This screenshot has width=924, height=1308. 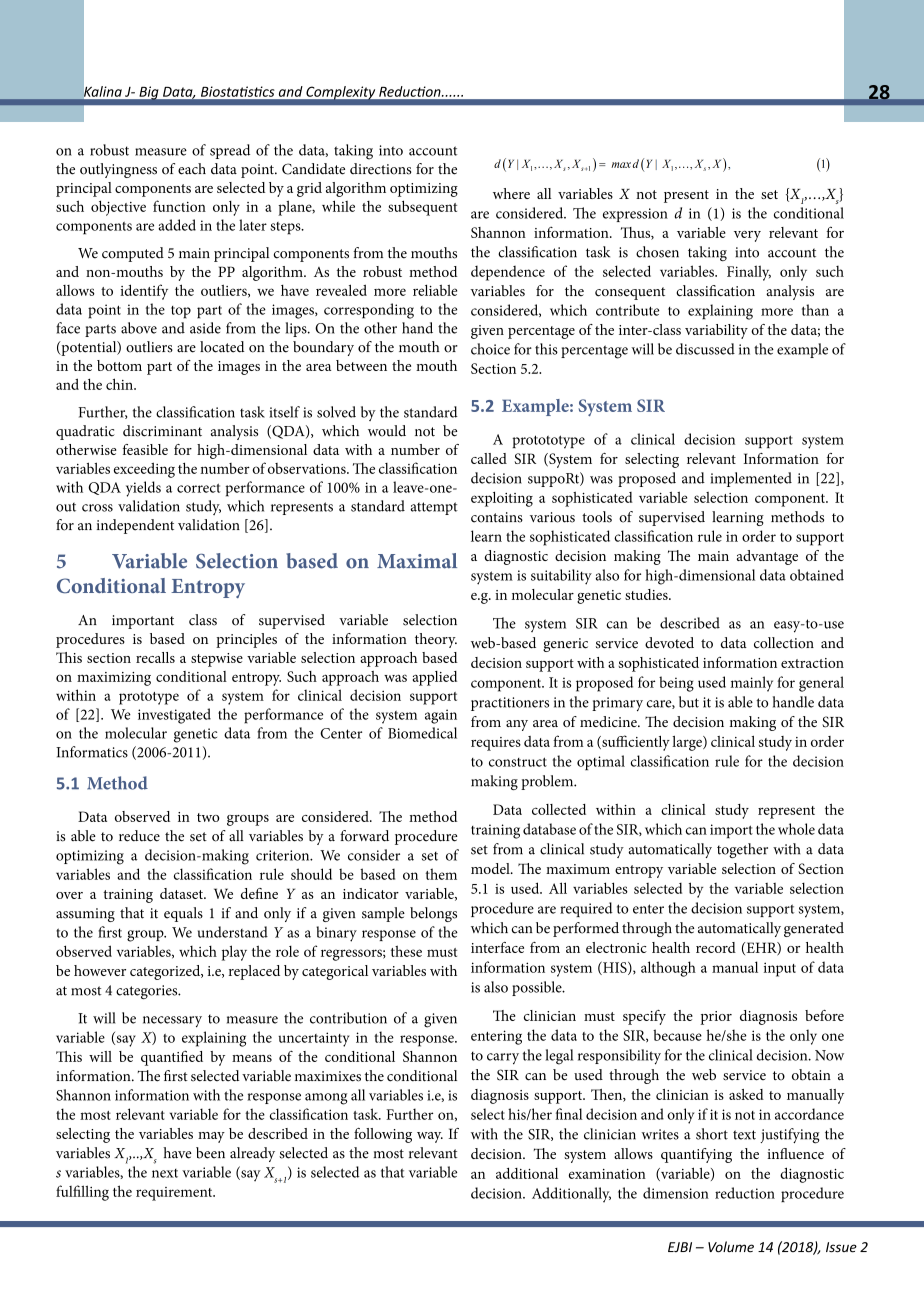 What do you see at coordinates (179, 206) in the screenshot?
I see `function` at bounding box center [179, 206].
